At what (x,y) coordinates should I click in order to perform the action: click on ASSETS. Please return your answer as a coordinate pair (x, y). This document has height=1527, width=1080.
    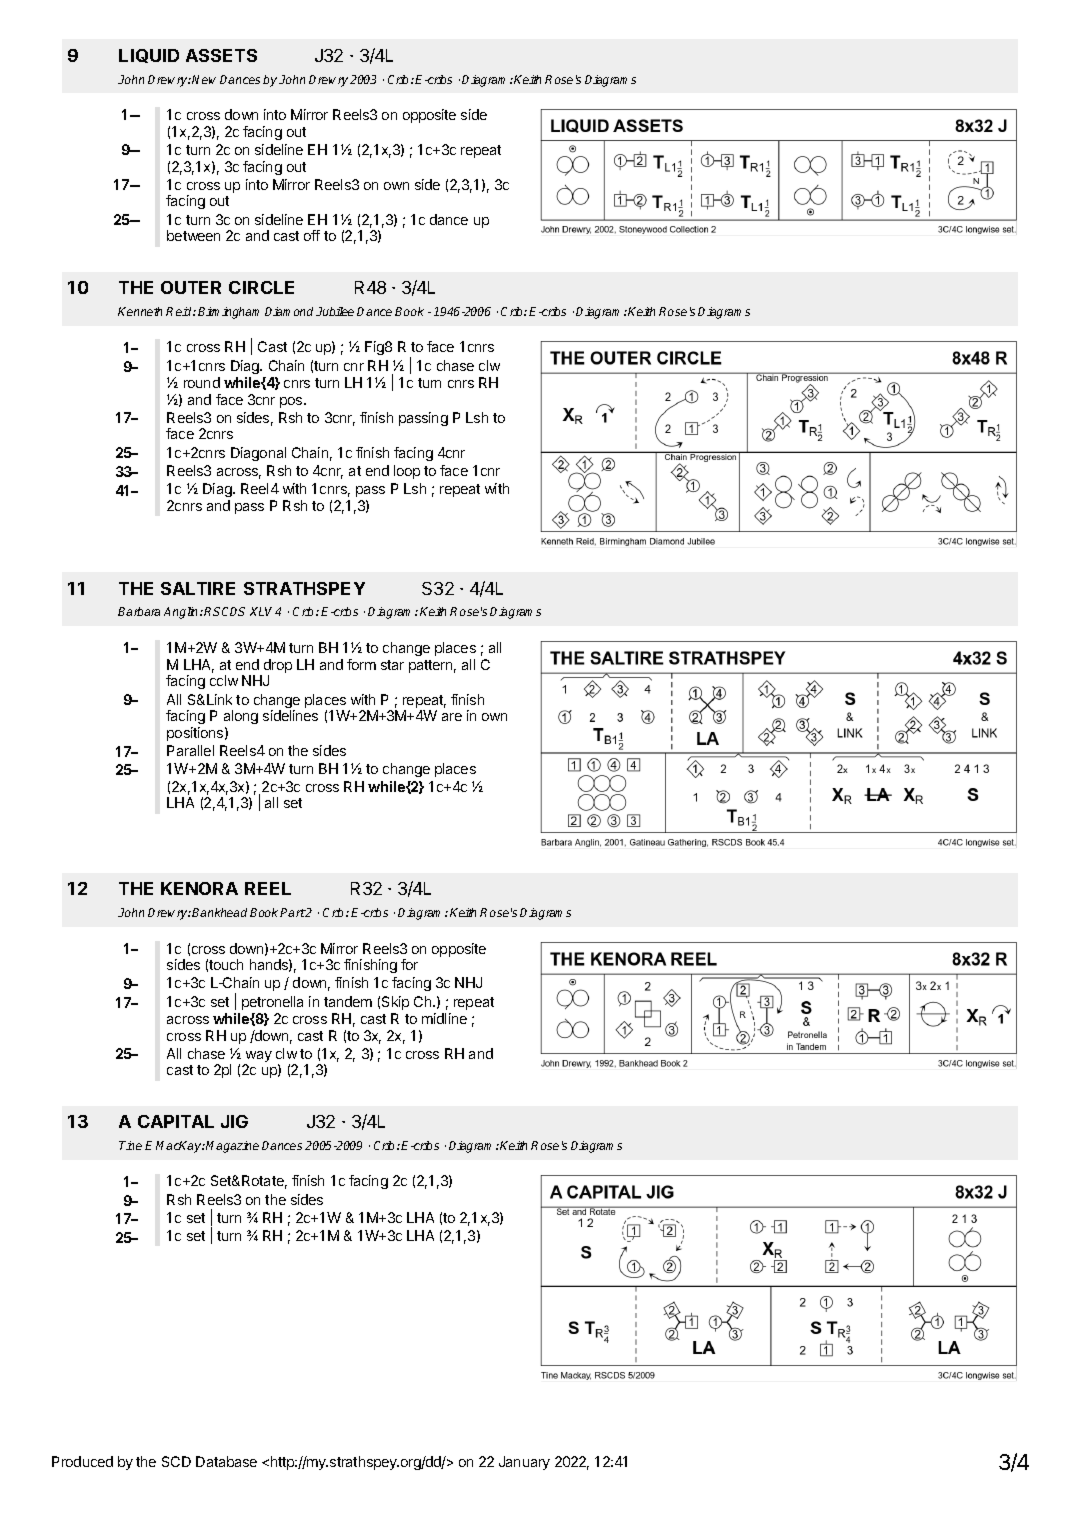
    Looking at the image, I should click on (221, 55).
